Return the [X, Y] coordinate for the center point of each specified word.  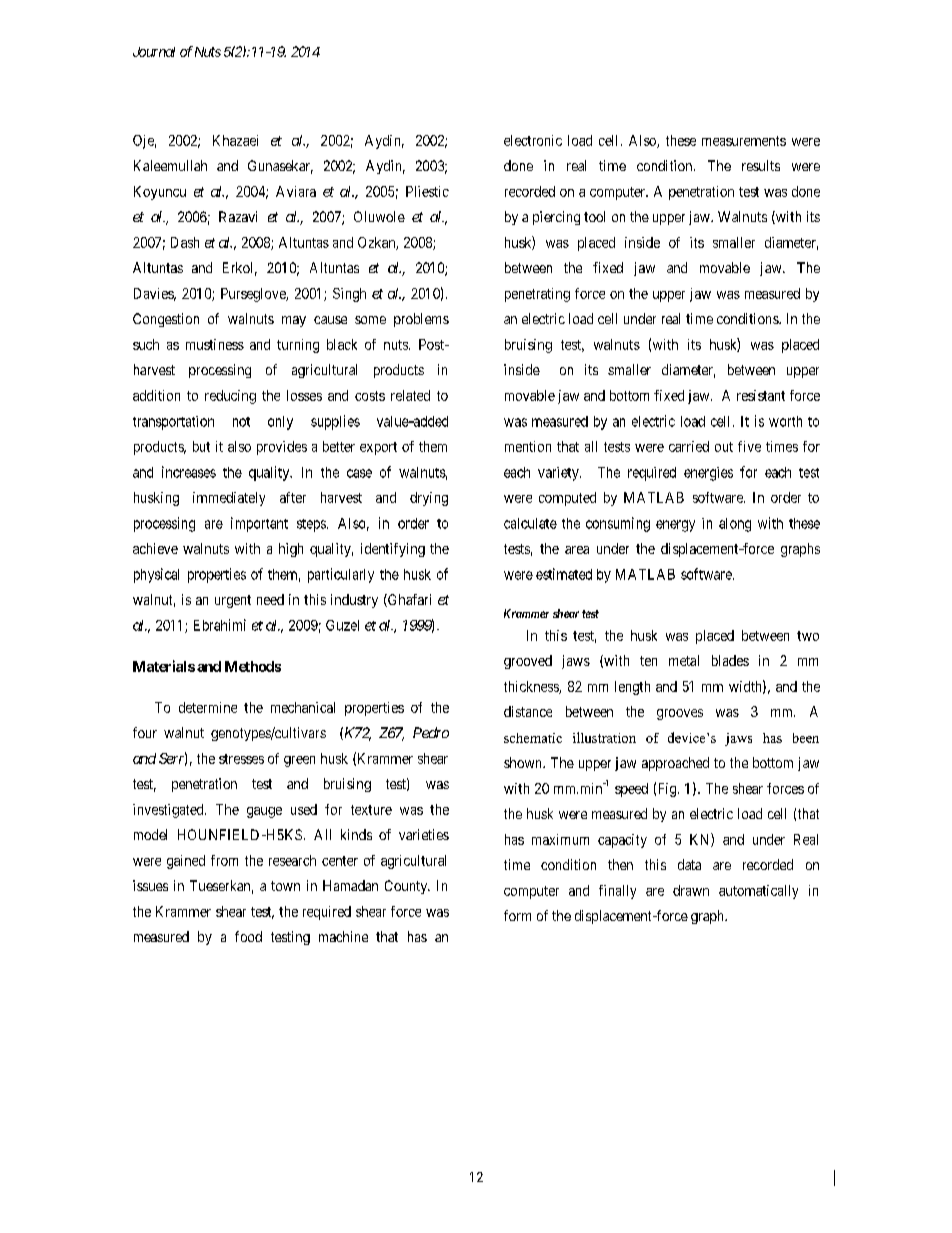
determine [208, 707]
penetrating [537, 295]
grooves [680, 714]
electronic [533, 140]
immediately [229, 499]
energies [708, 474]
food [248, 936]
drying [429, 499]
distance [528, 711]
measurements [744, 141]
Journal [154, 52]
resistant [761, 395]
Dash [185, 242]
